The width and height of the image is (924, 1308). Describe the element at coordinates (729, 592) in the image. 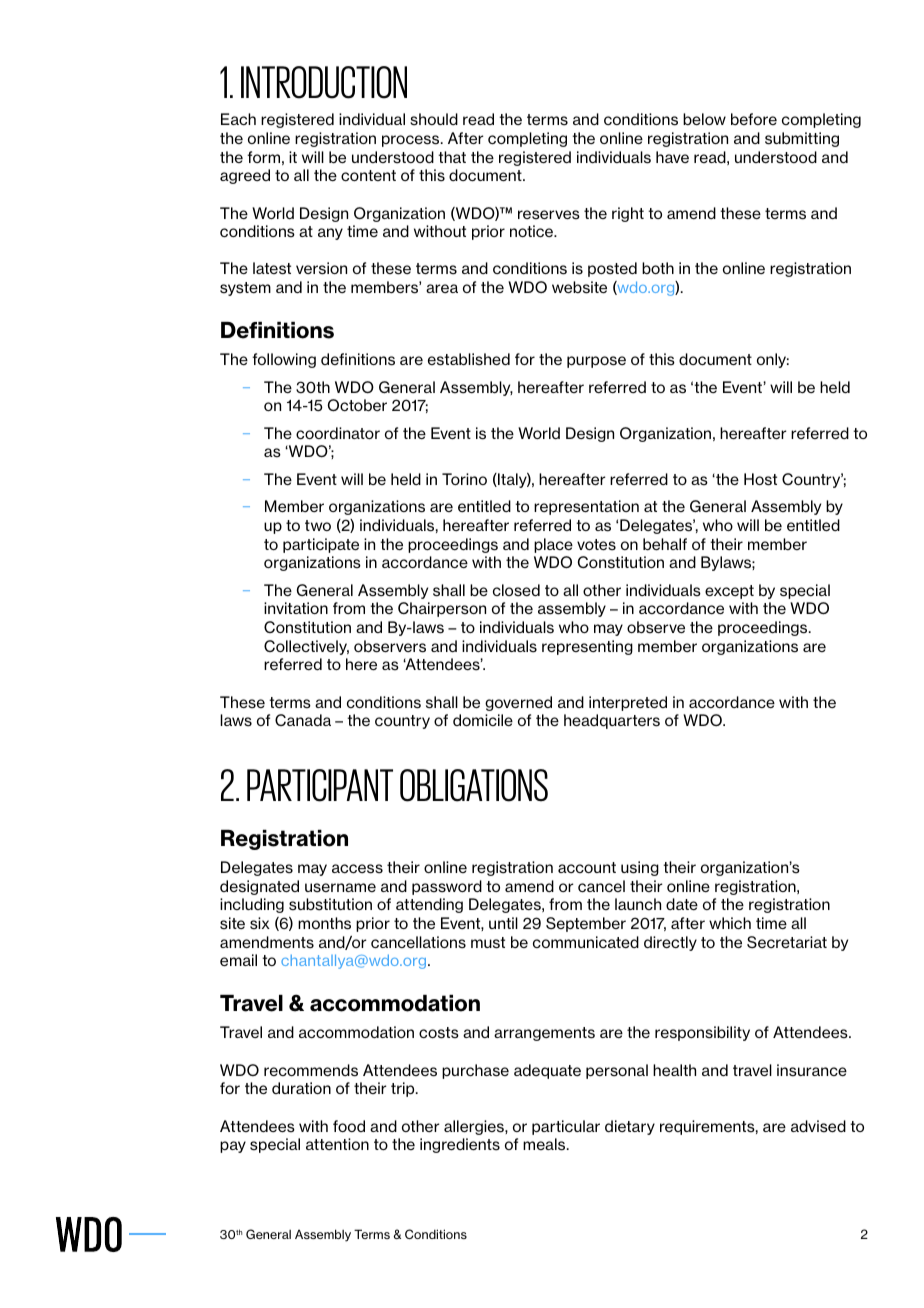

I see `except` at that location.
